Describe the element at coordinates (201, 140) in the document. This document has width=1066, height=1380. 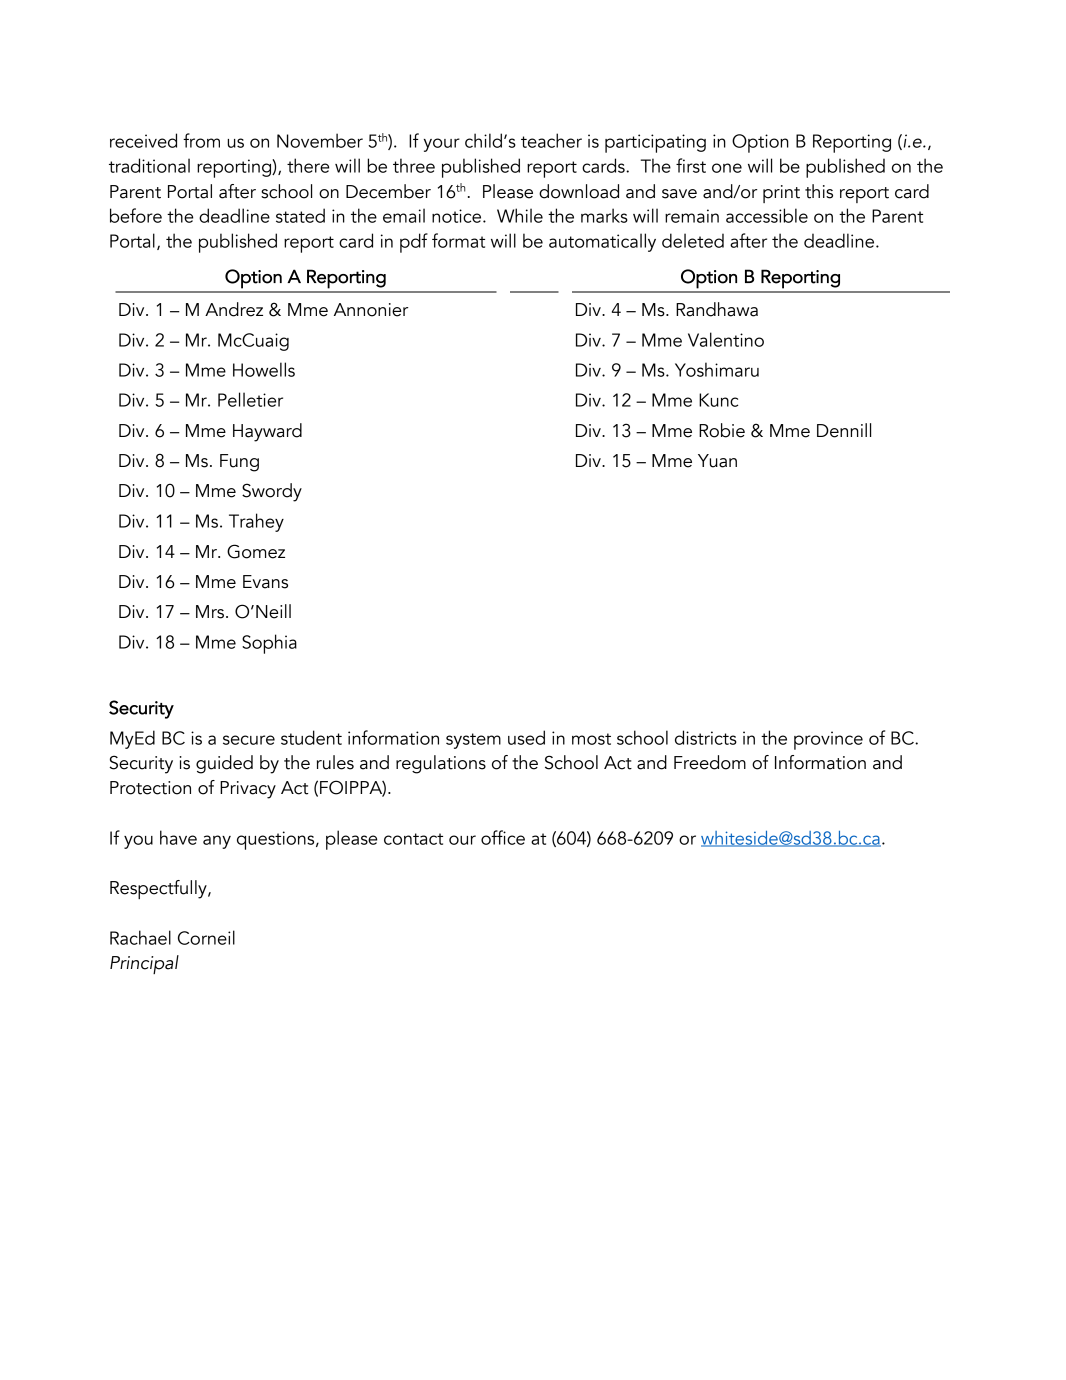
I see `from` at that location.
